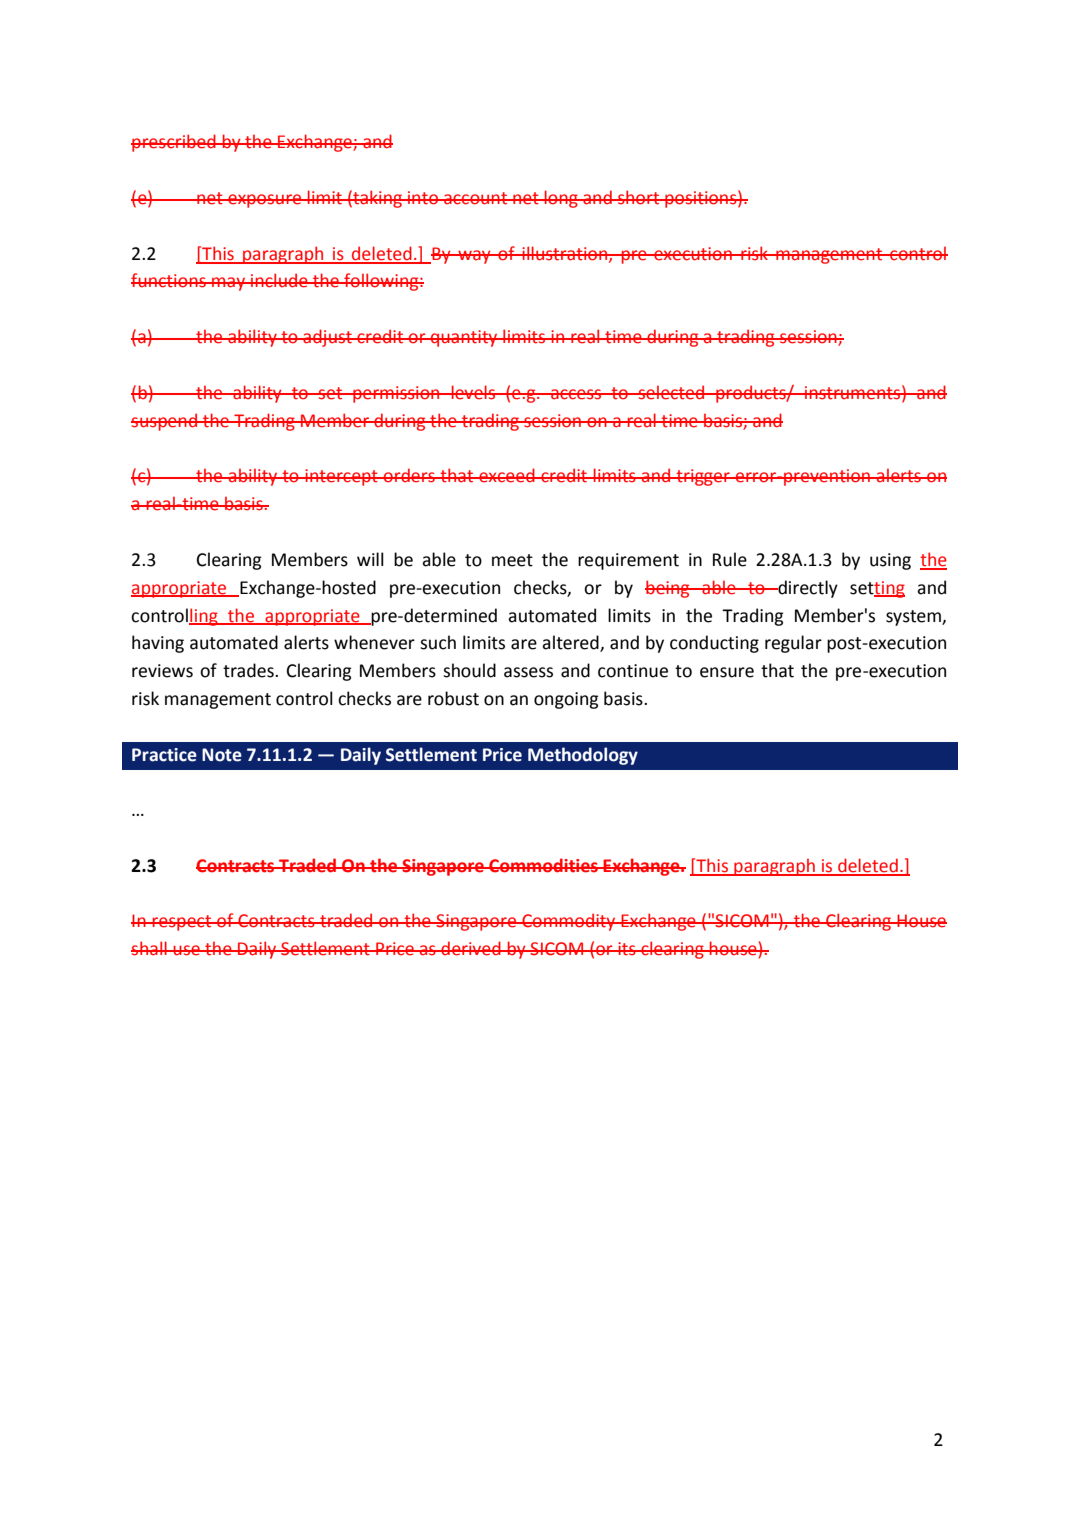 This document has height=1517, width=1073. Describe the element at coordinates (222, 755) in the document. I see `Note` at that location.
